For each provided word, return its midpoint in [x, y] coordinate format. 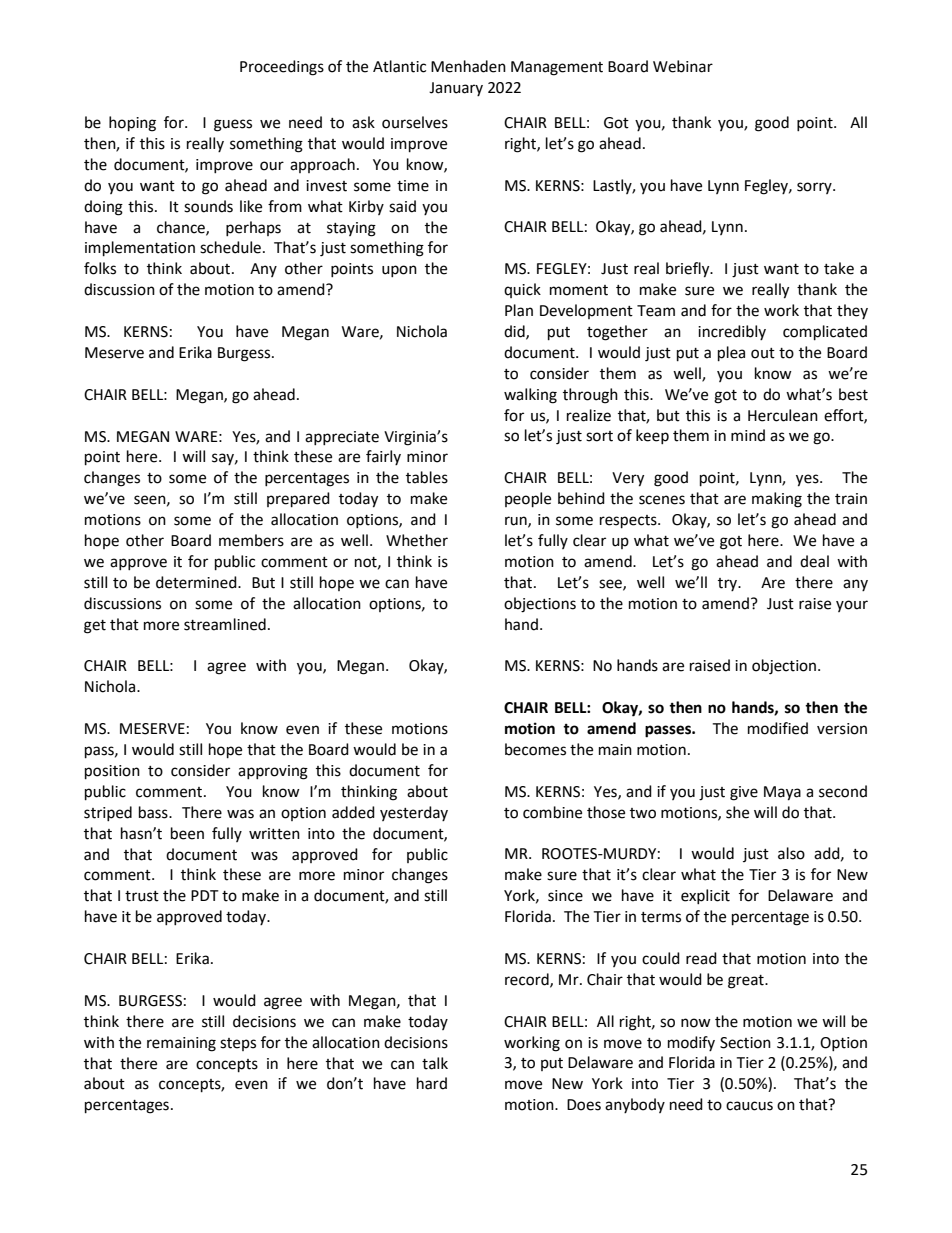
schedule [232, 247]
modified [778, 728]
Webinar [683, 66]
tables [427, 477]
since [565, 896]
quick [522, 290]
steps [238, 1044]
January [456, 89]
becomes [535, 749]
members [251, 540]
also [791, 853]
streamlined [225, 624]
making [777, 500]
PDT [205, 895]
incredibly [732, 332]
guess [233, 125]
